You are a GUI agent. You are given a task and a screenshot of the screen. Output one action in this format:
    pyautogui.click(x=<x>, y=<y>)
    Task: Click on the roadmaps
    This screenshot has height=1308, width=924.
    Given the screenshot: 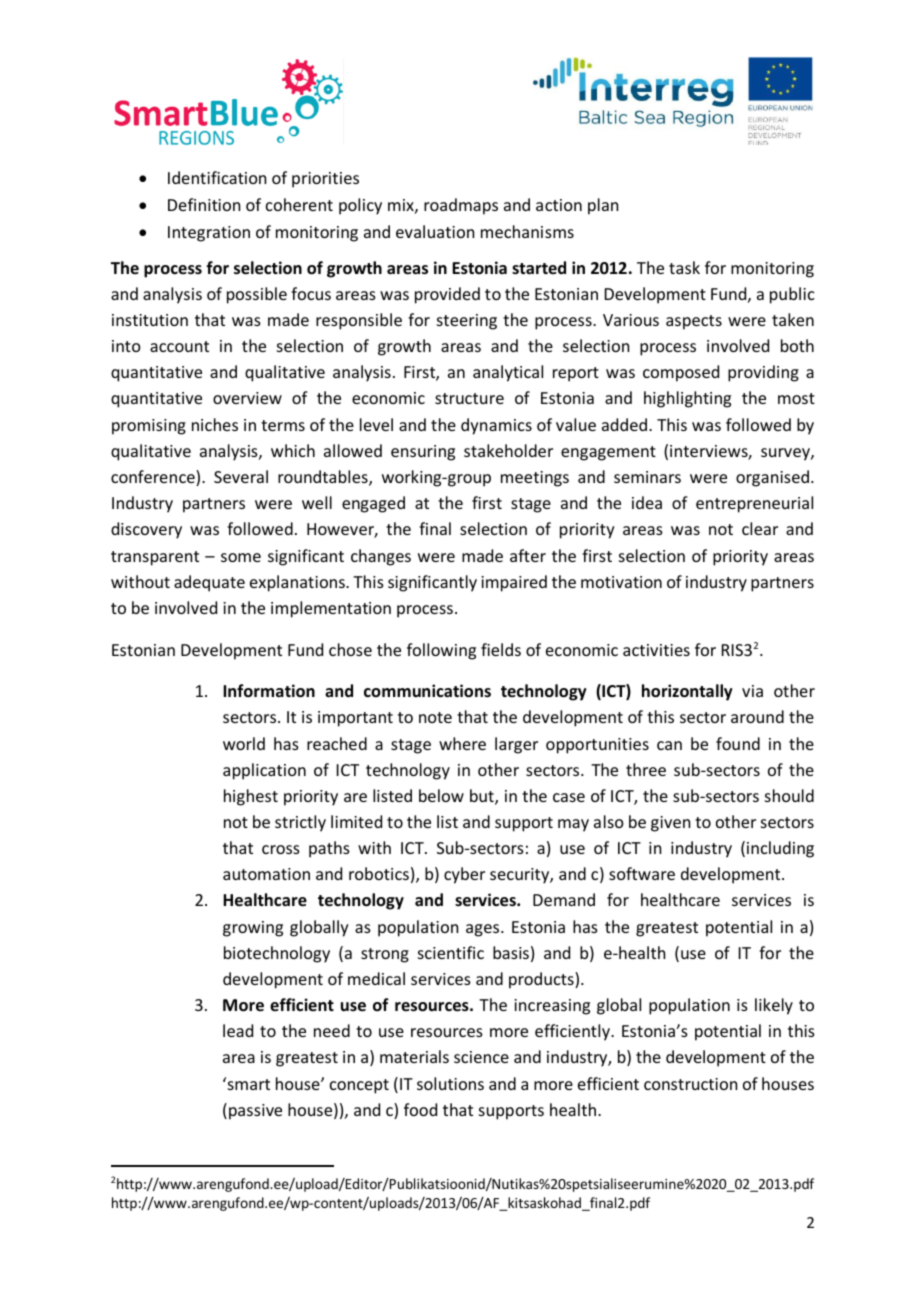 What is the action you would take?
    pyautogui.click(x=461, y=206)
